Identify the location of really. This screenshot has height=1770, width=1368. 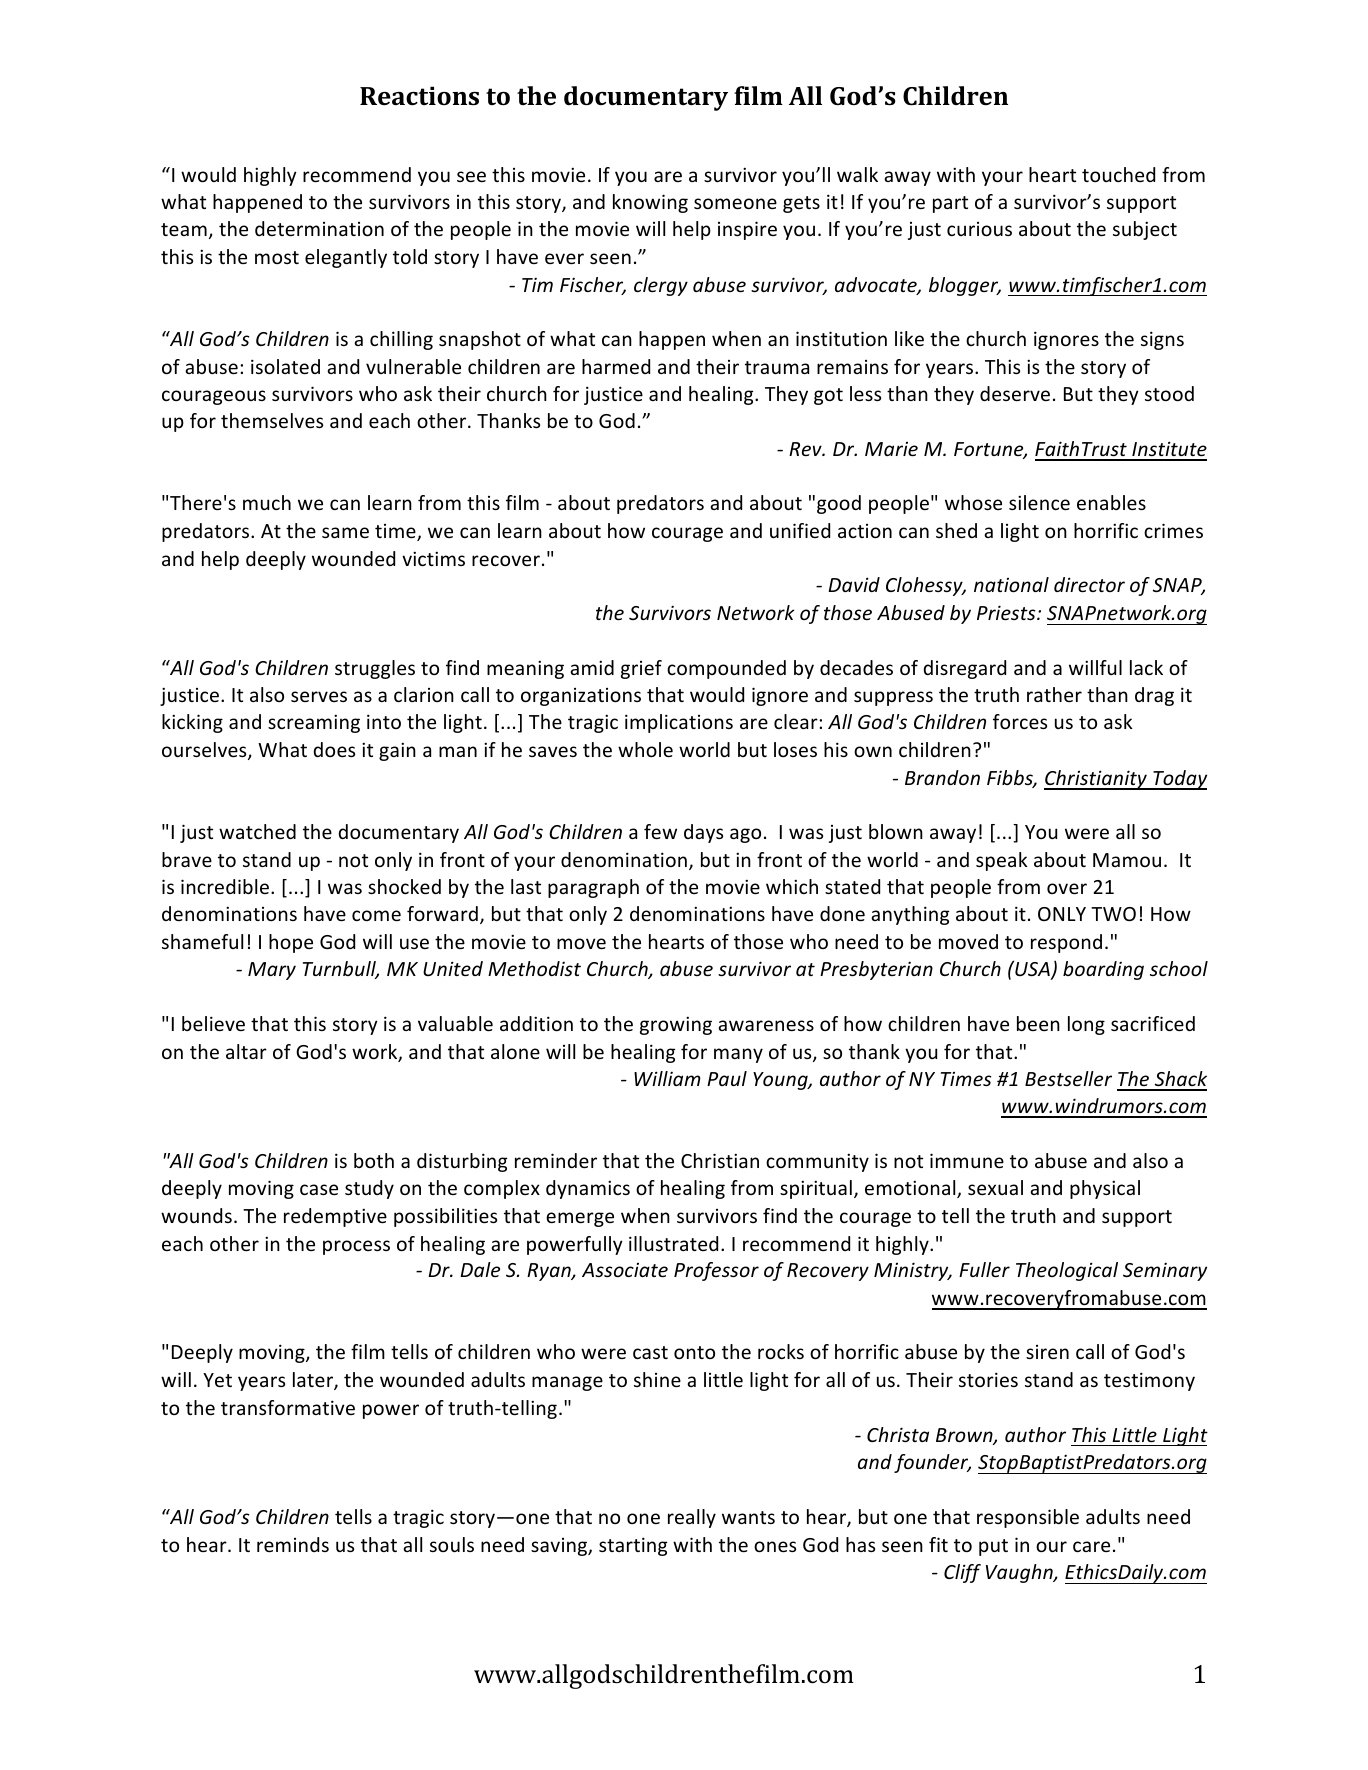
(692, 1518).
